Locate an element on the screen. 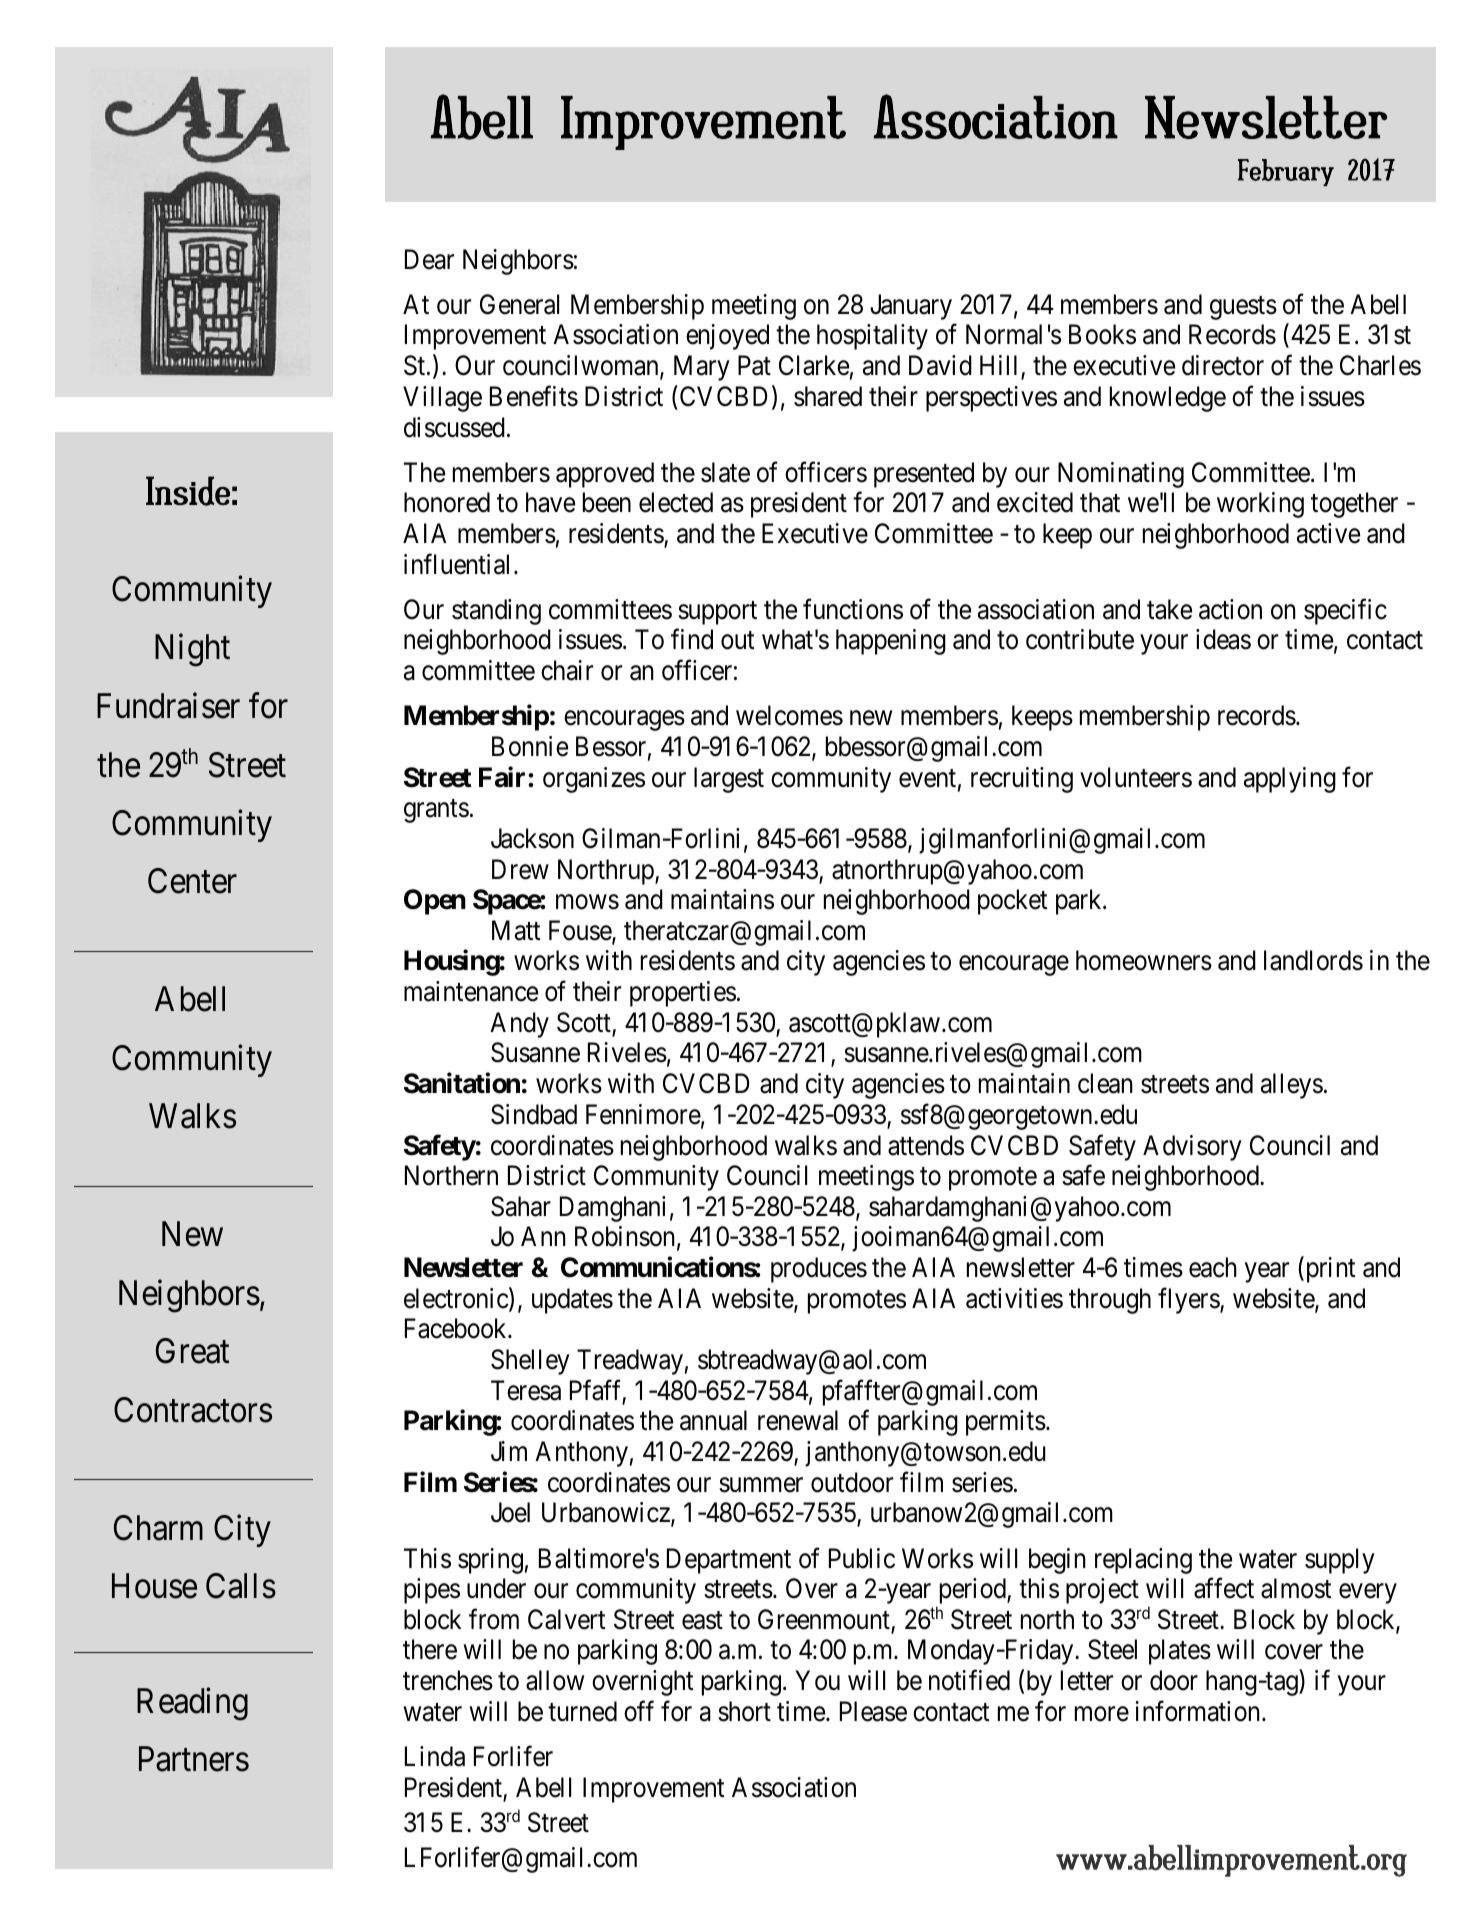 The image size is (1483, 1919). action is located at coordinates (1230, 609).
